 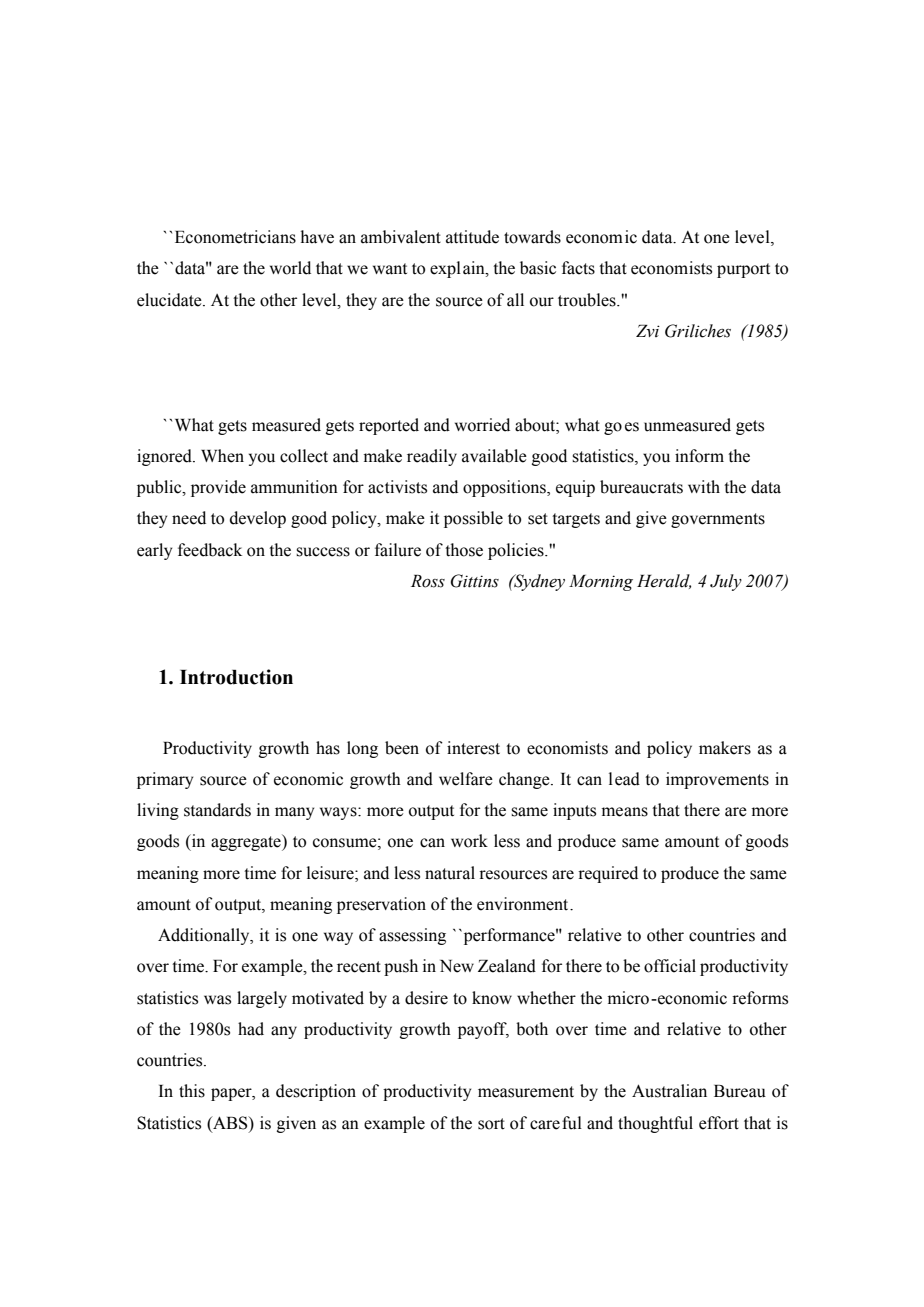 I want to click on Herald, so click(x=664, y=581).
